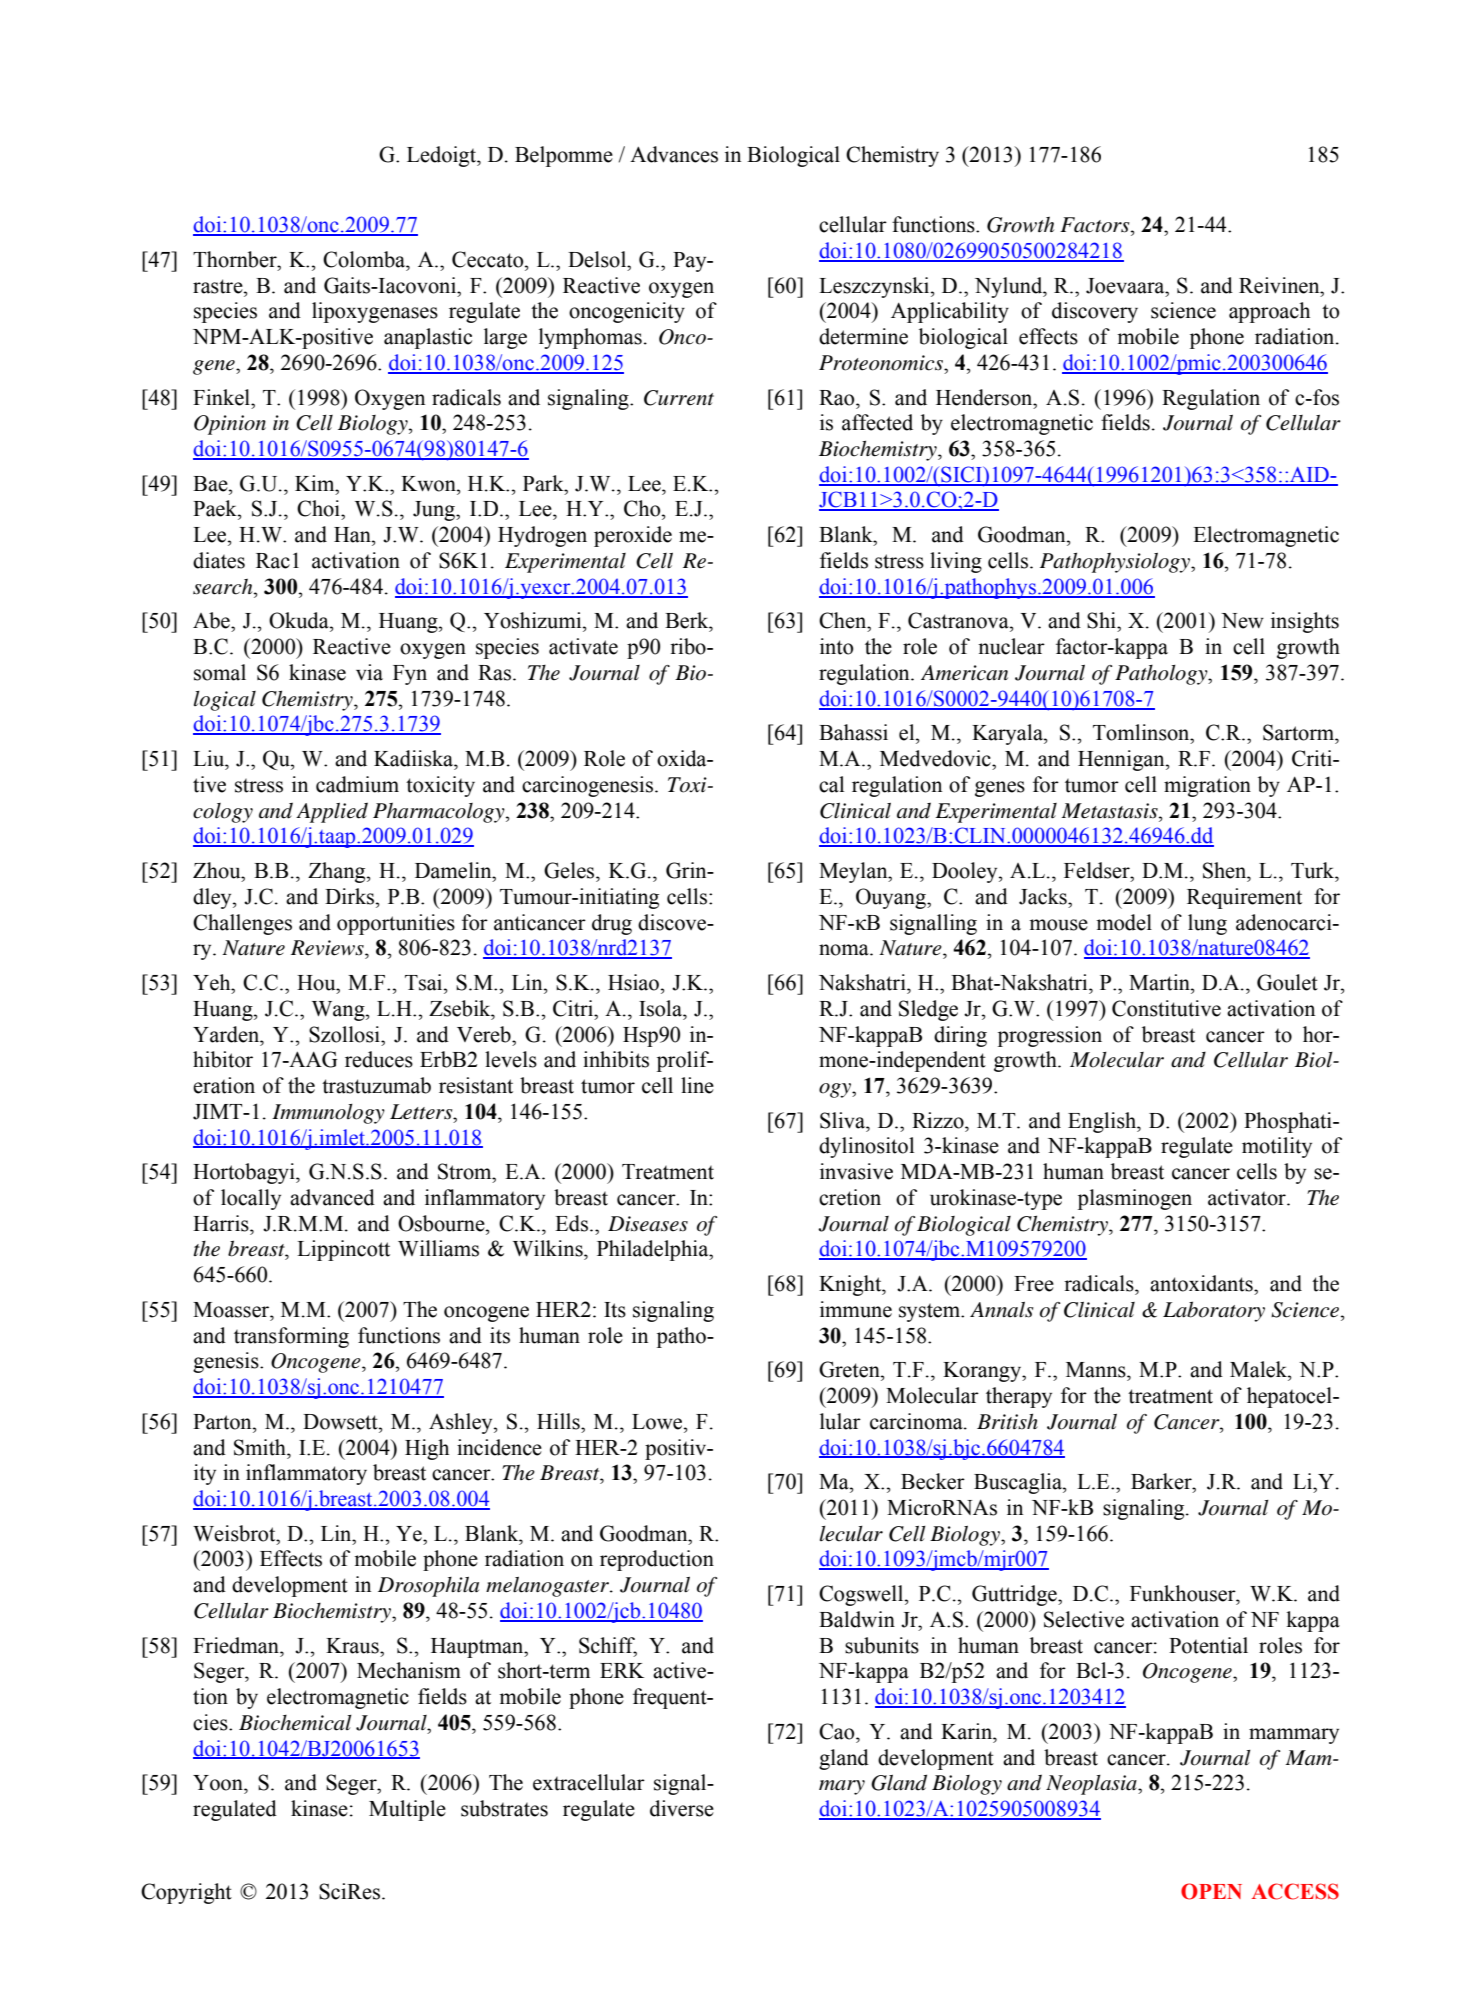  I want to click on Laboratory, so click(1214, 1311).
